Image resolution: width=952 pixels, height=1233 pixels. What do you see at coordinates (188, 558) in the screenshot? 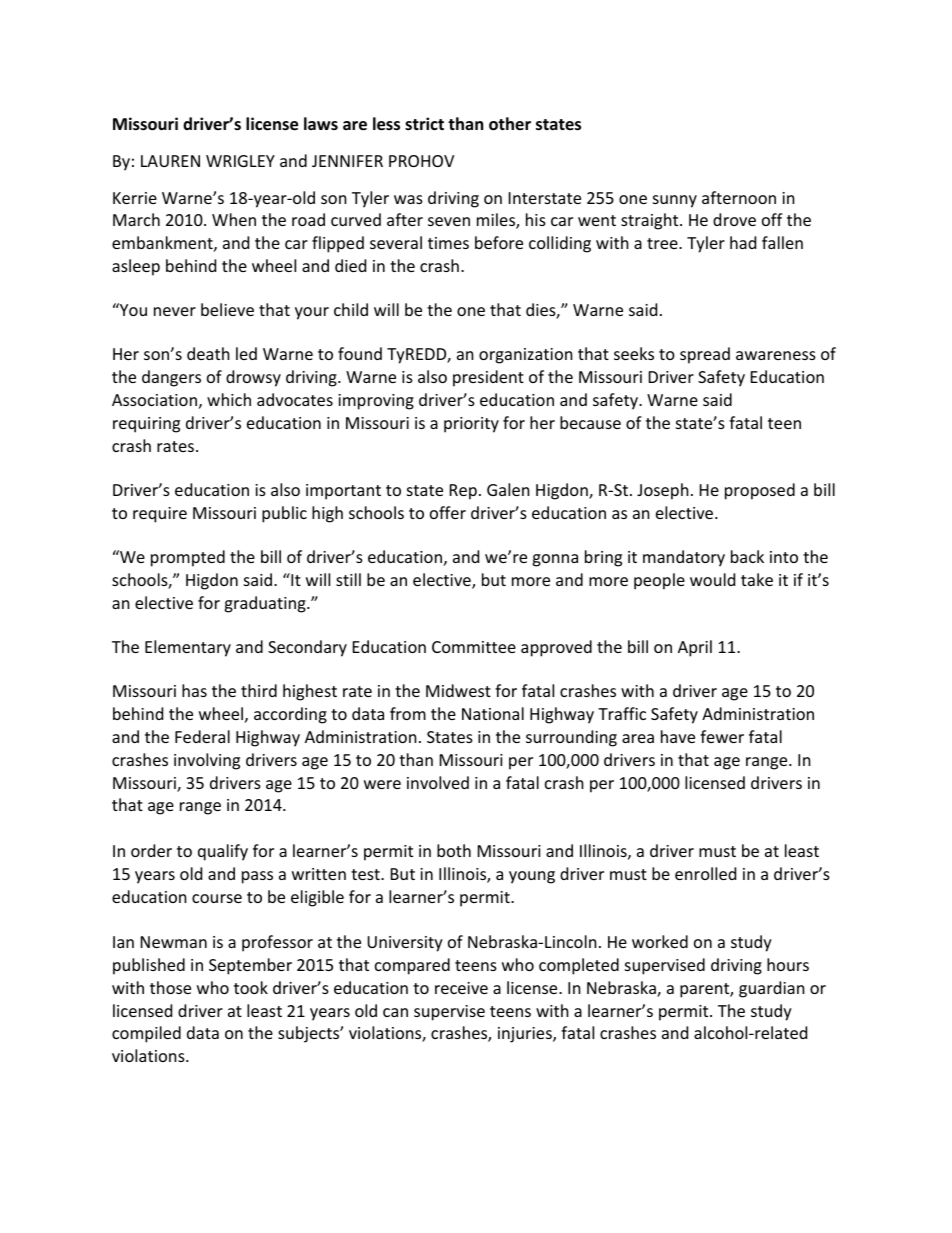
I see `prompted` at bounding box center [188, 558].
